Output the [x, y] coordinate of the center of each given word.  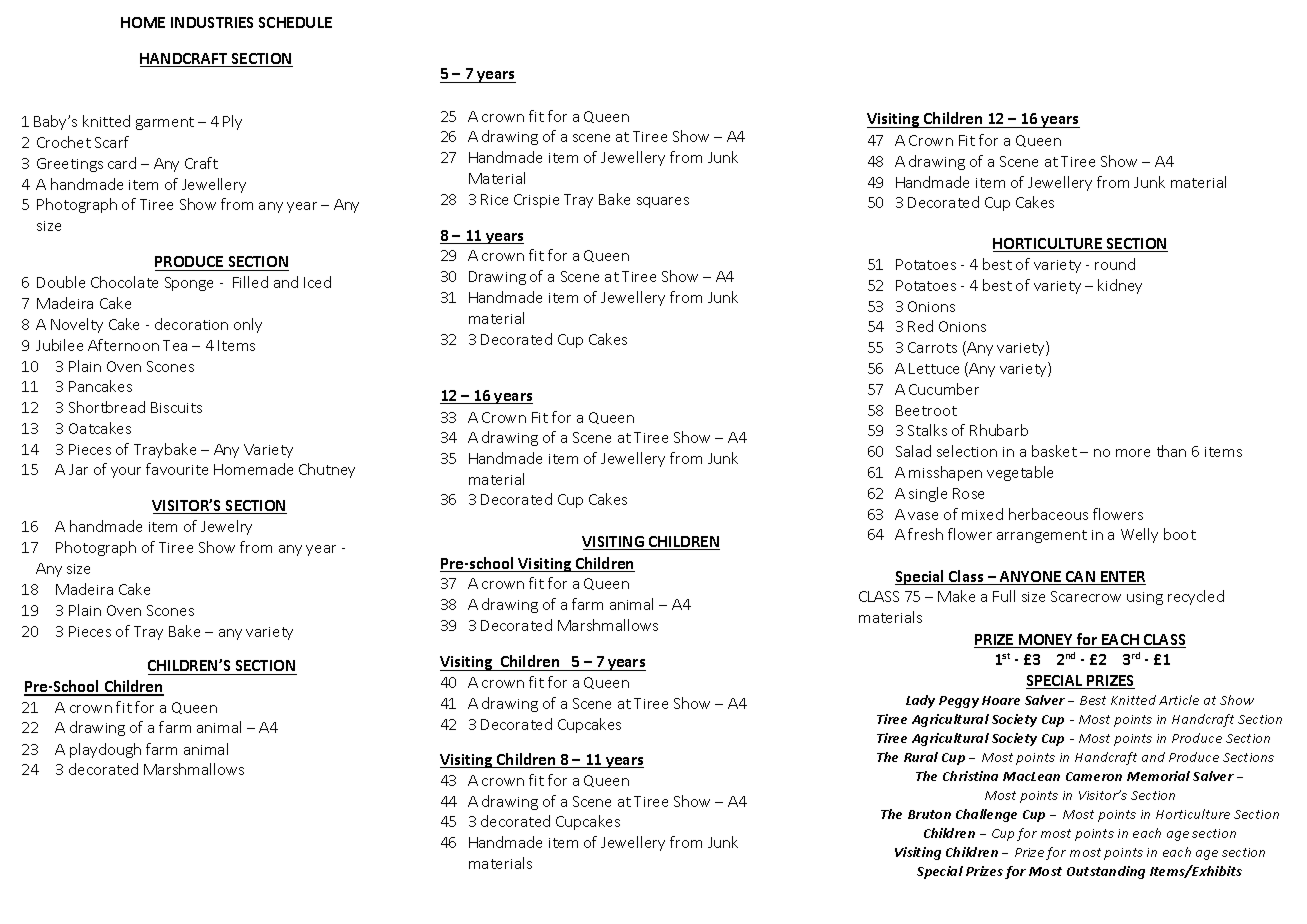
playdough [105, 750]
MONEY [1046, 641]
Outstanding [1106, 872]
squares [663, 202]
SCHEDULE [295, 22]
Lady [920, 701]
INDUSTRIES [212, 22]
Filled [250, 282]
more [1133, 453]
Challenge [986, 815]
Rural [921, 757]
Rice [494, 199]
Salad [913, 451]
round [1115, 264]
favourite [177, 469]
